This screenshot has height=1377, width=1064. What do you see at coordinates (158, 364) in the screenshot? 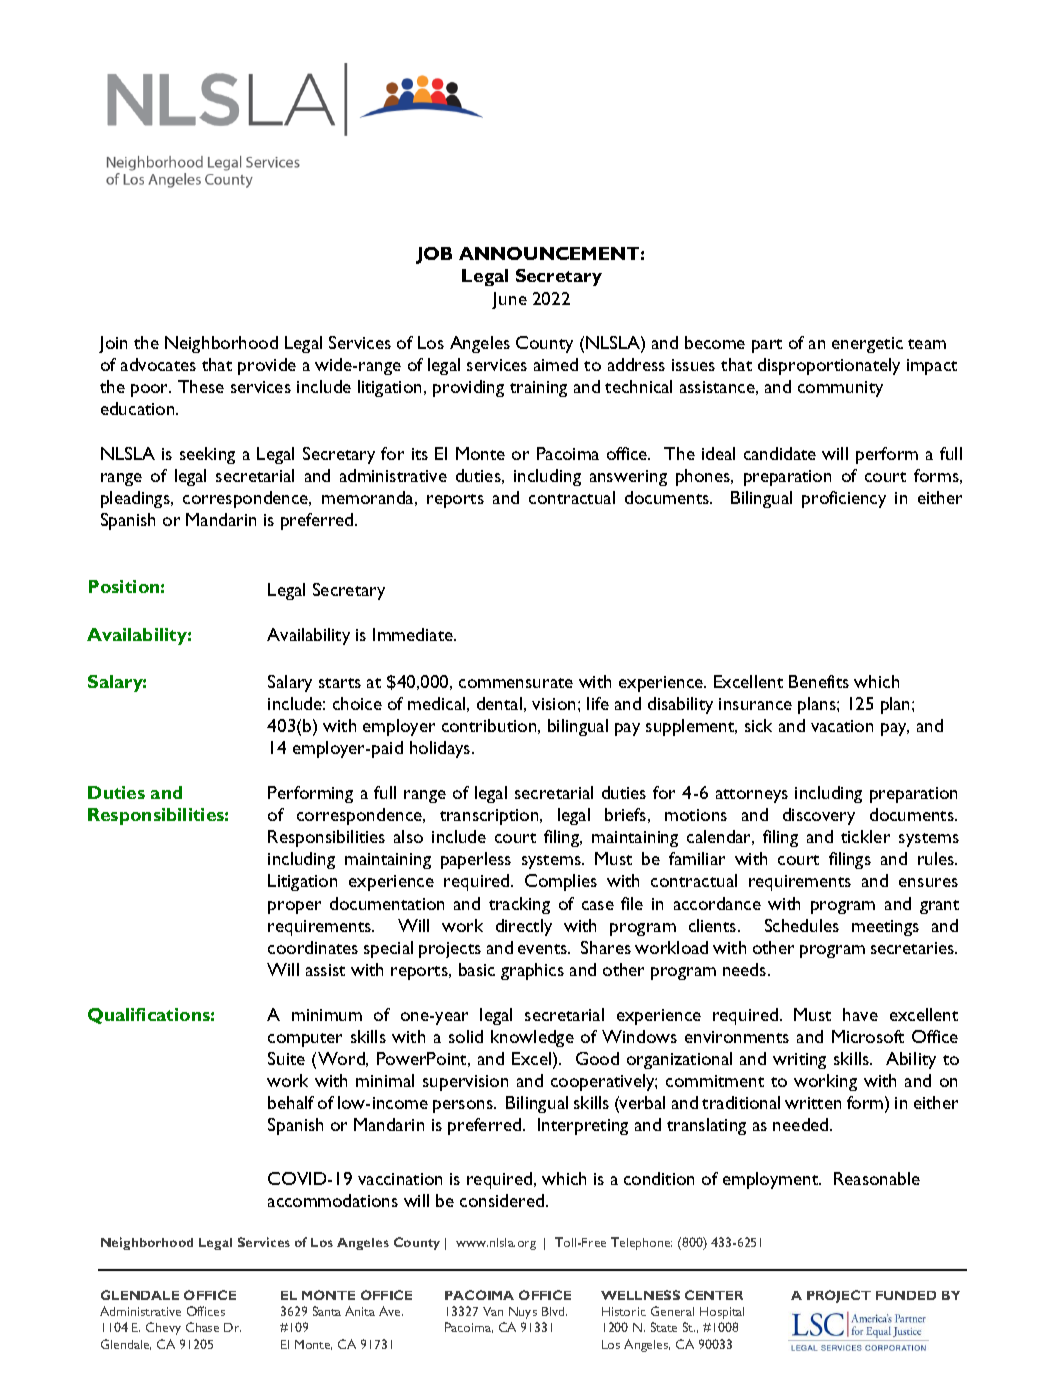
I see `advocates` at bounding box center [158, 364].
